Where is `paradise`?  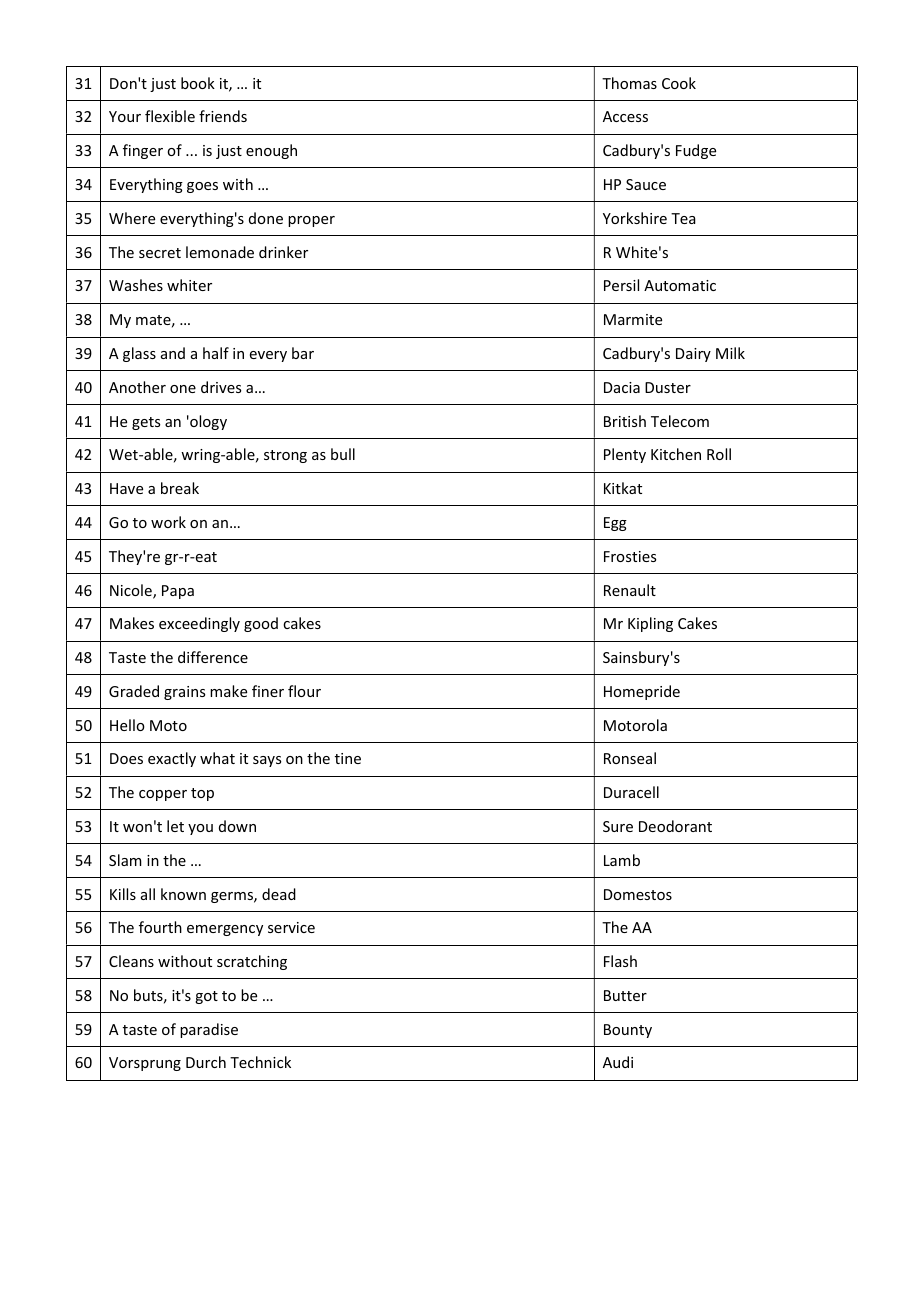
paradise is located at coordinates (209, 1030).
